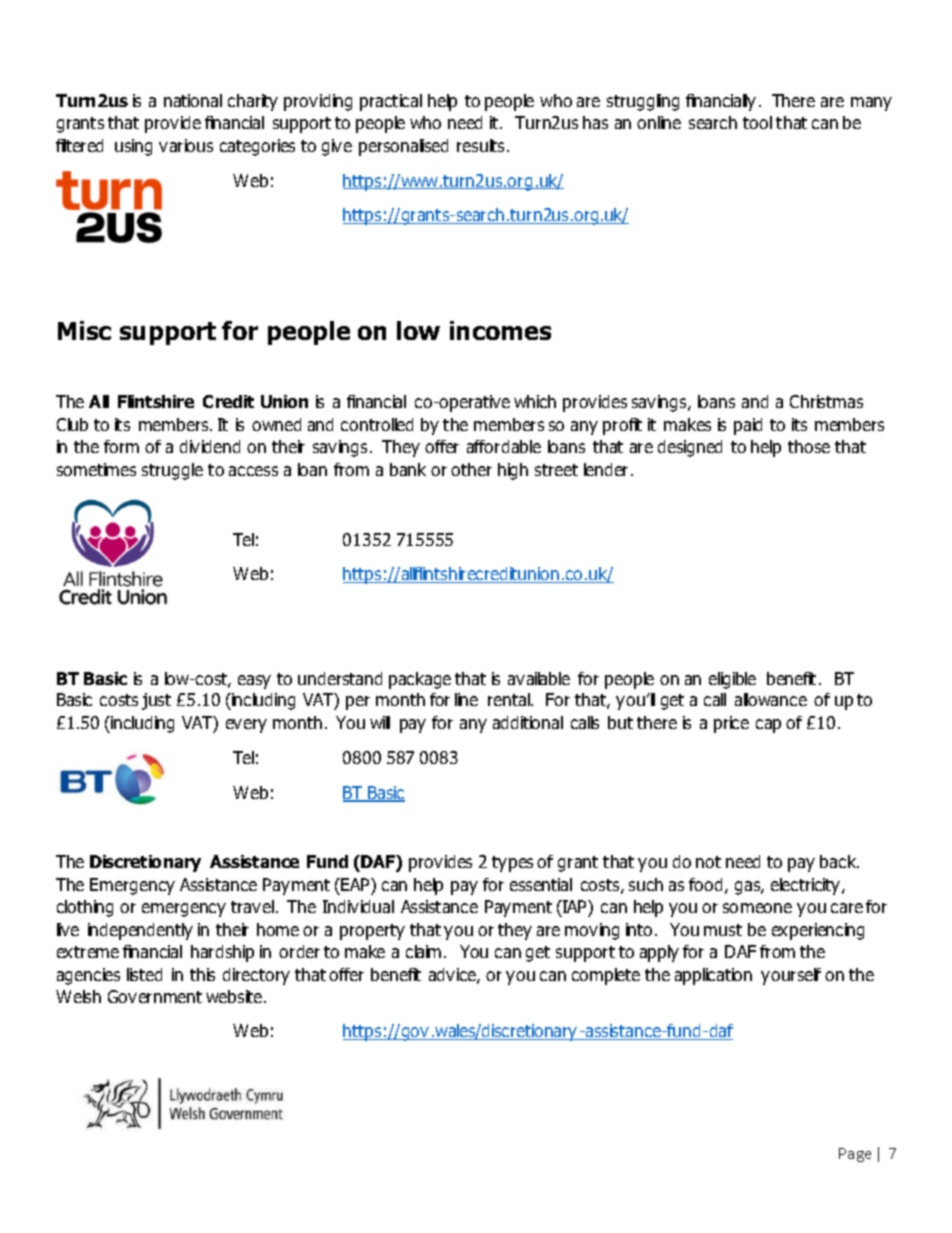  Describe the element at coordinates (84, 330) in the page. I see `Misc` at that location.
